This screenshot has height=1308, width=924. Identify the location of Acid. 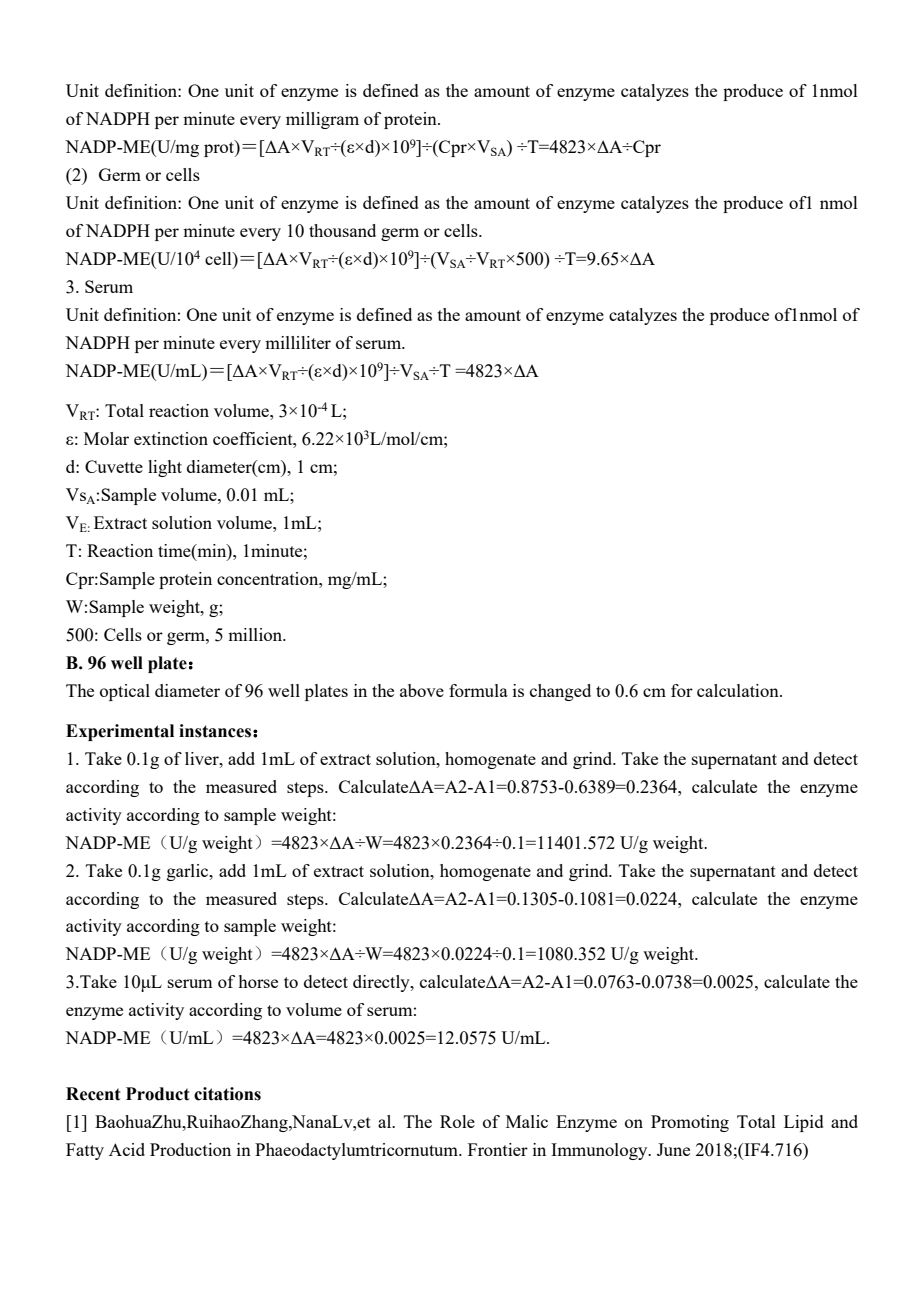
(127, 1149).
